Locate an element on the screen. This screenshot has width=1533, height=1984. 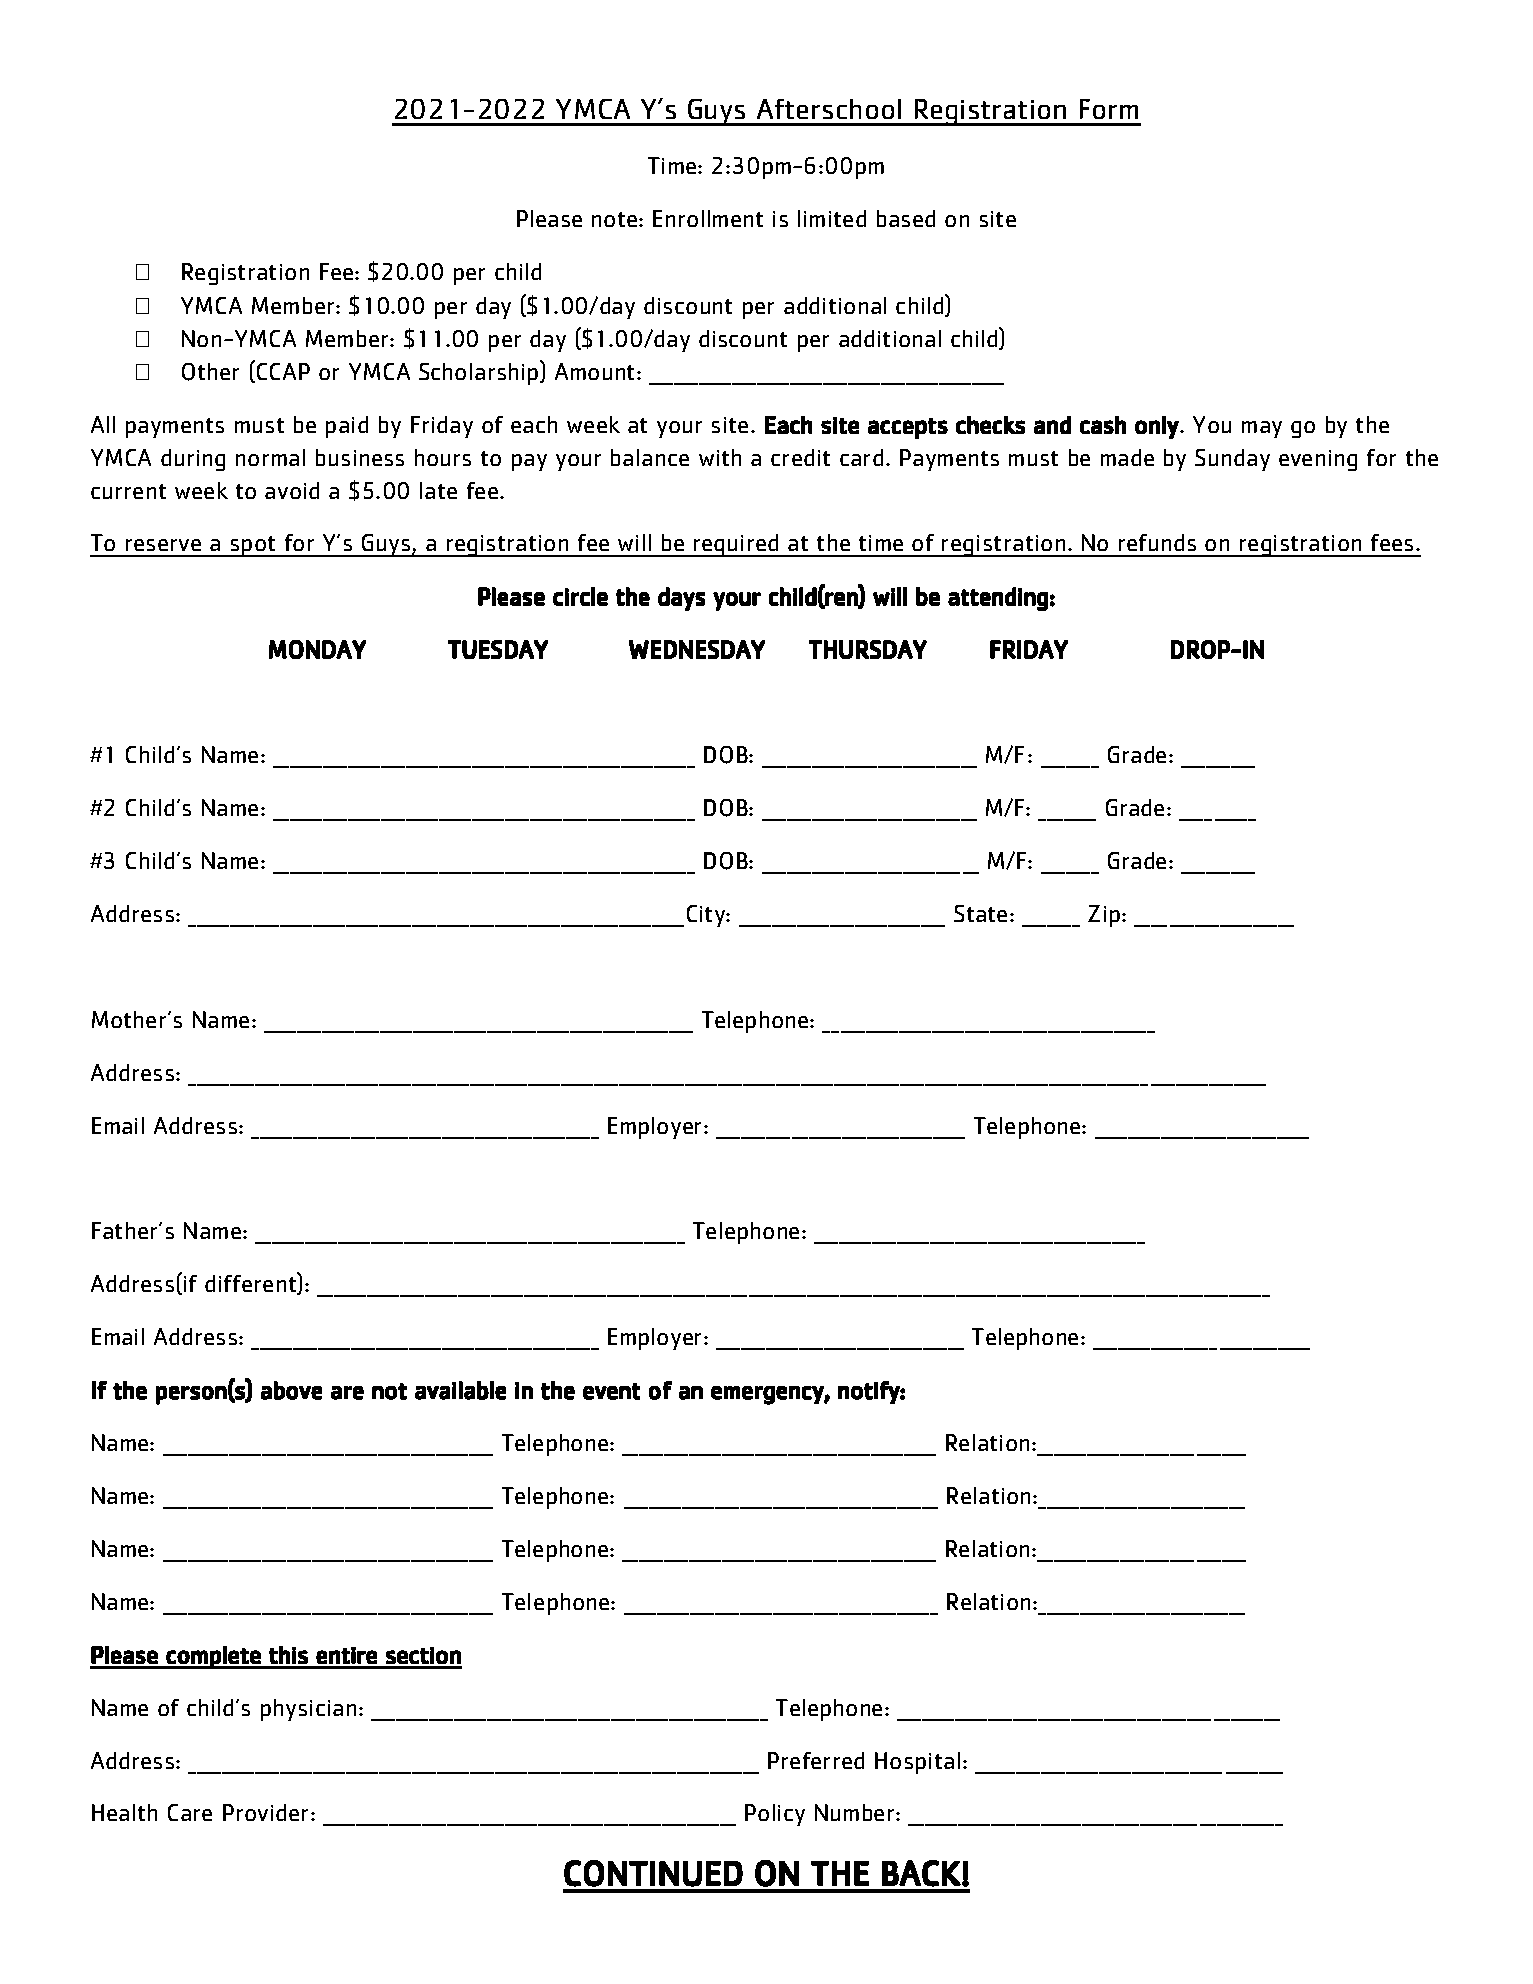
Enrollment is located at coordinates (708, 218).
